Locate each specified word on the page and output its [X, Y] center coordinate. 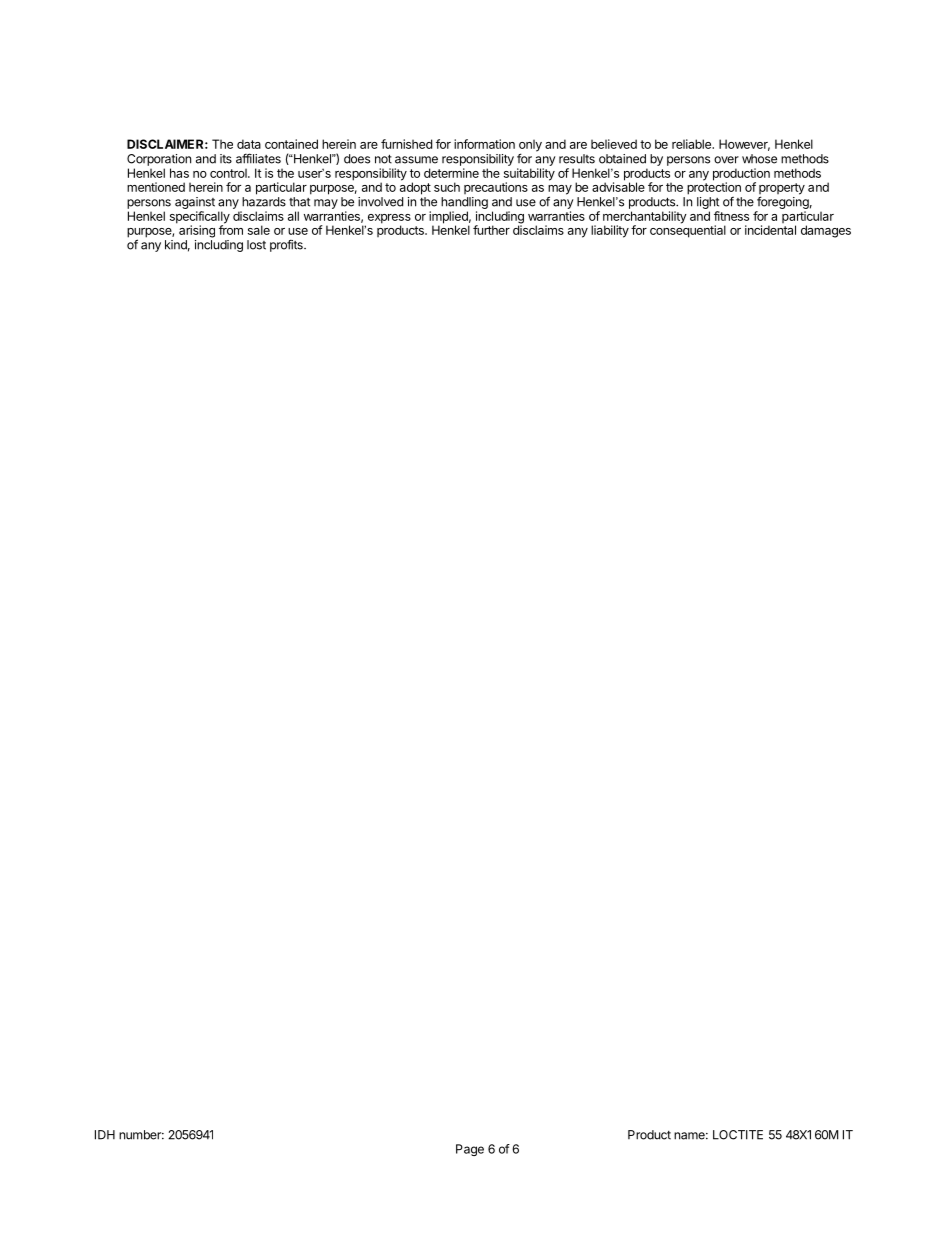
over [726, 160]
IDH [105, 1135]
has [179, 173]
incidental [770, 230]
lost [256, 245]
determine [451, 173]
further [491, 230]
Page [470, 1150]
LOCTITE [738, 1135]
